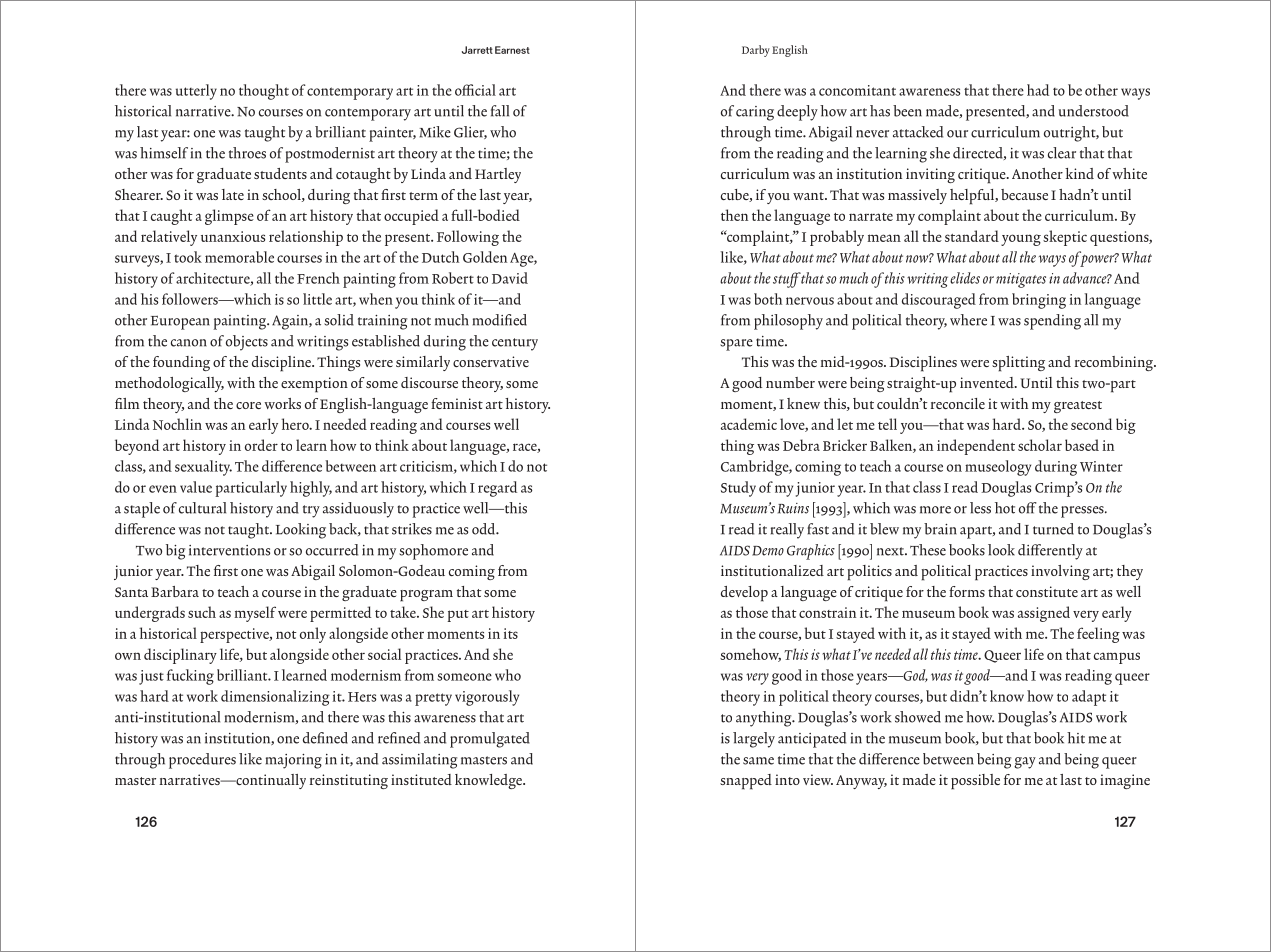  Describe the element at coordinates (1094, 111) in the screenshot. I see `understood` at that location.
